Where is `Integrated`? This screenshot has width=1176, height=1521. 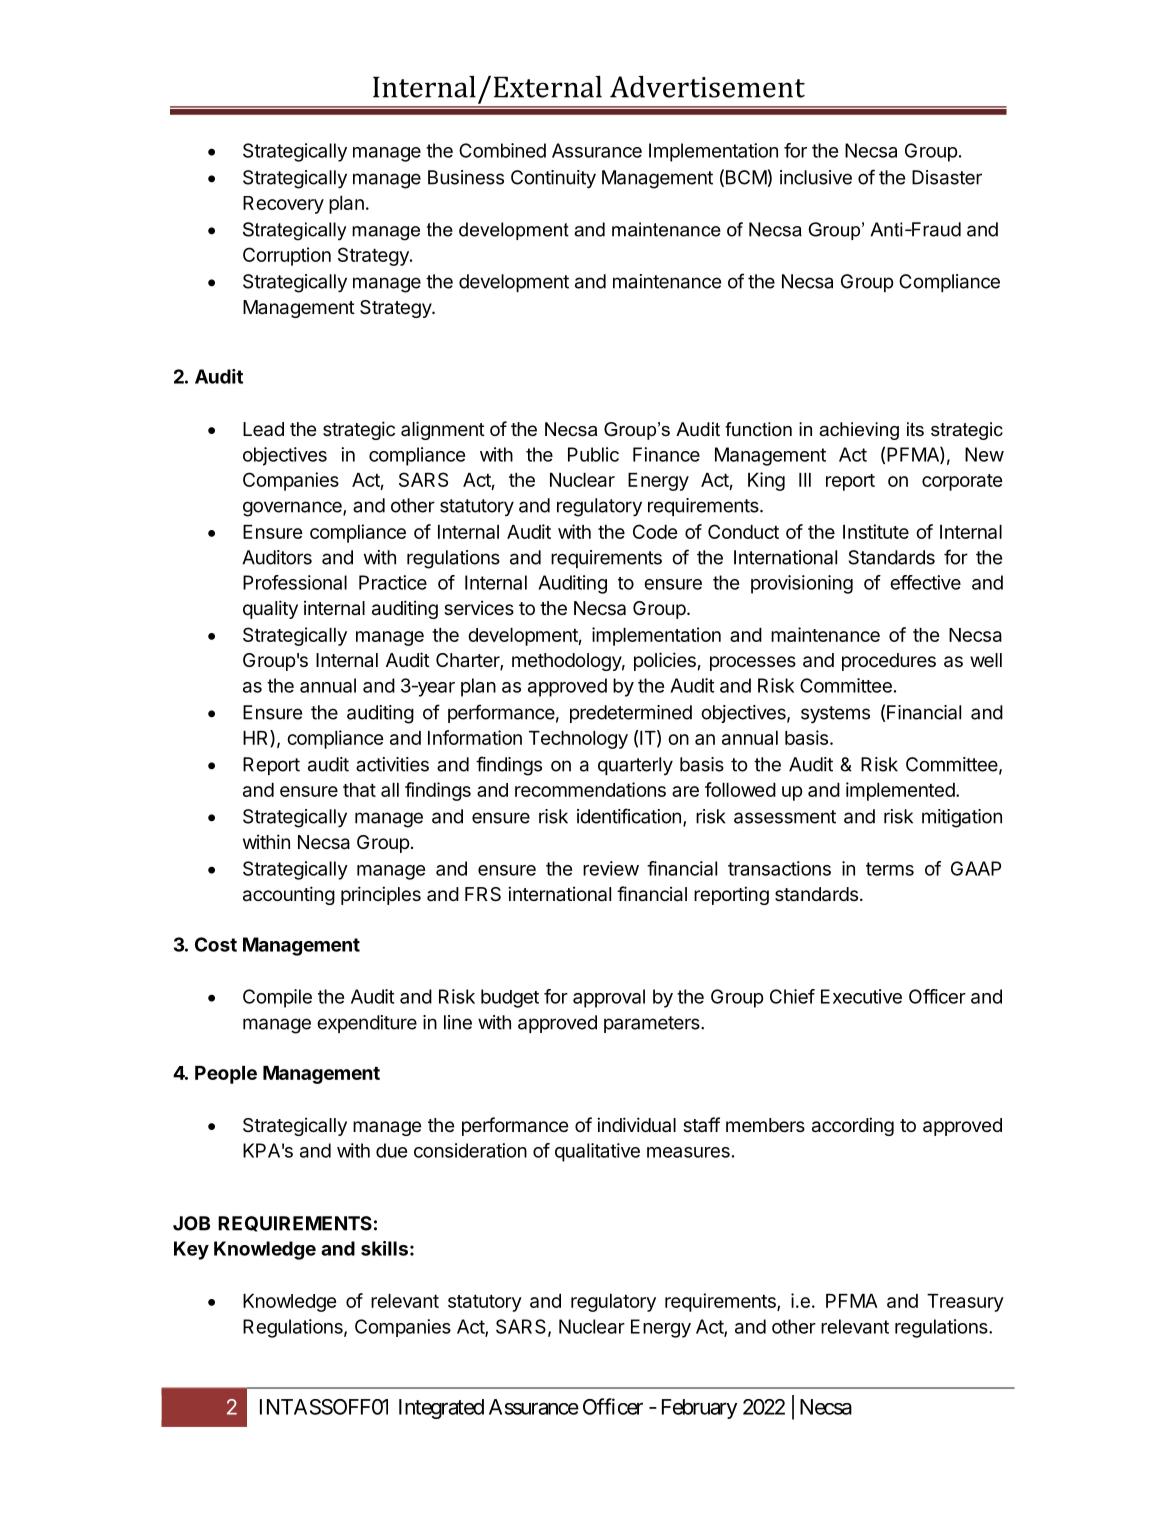 Integrated is located at coordinates (441, 1409).
